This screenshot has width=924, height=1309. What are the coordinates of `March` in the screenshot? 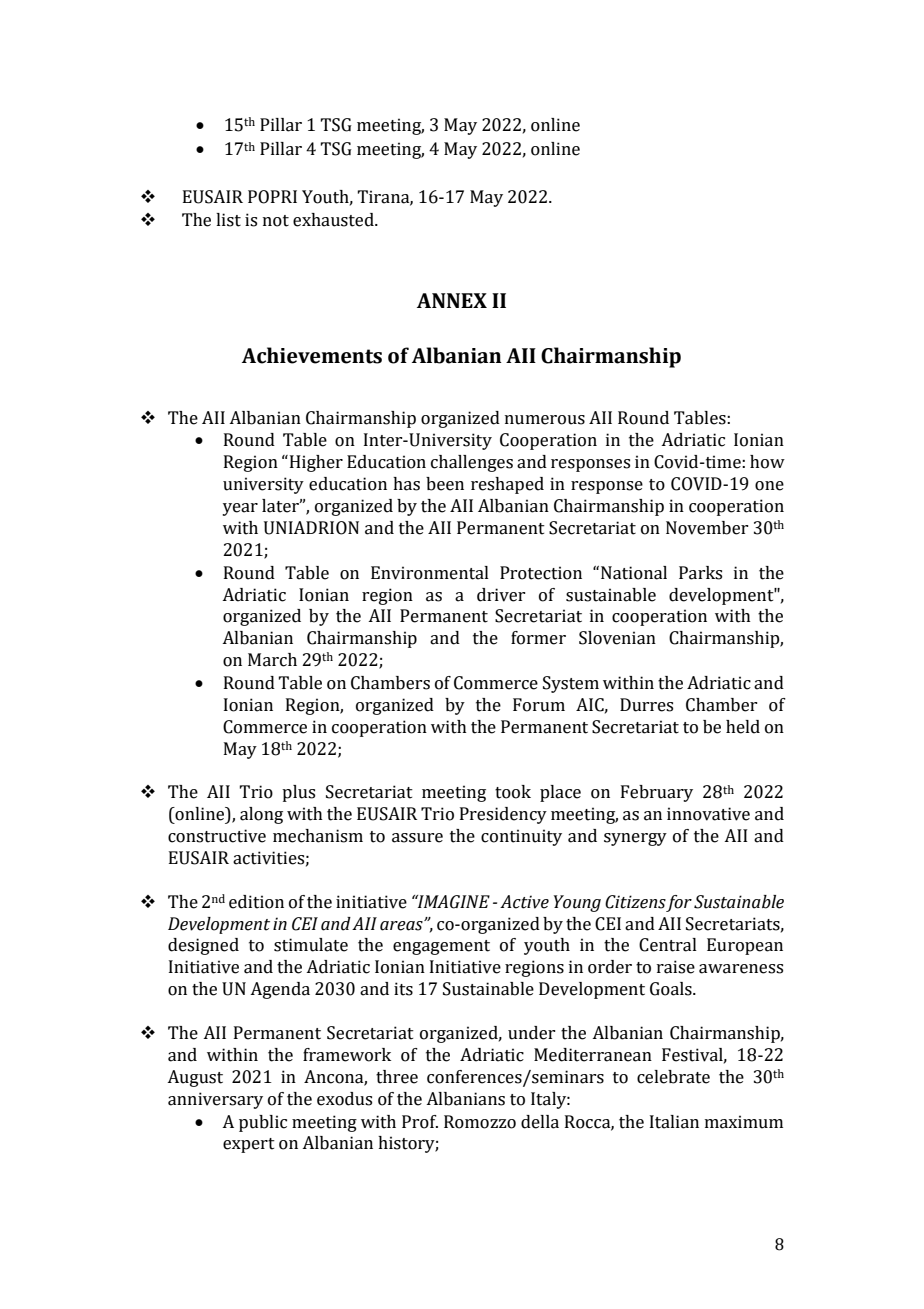 It's located at (272, 660).
